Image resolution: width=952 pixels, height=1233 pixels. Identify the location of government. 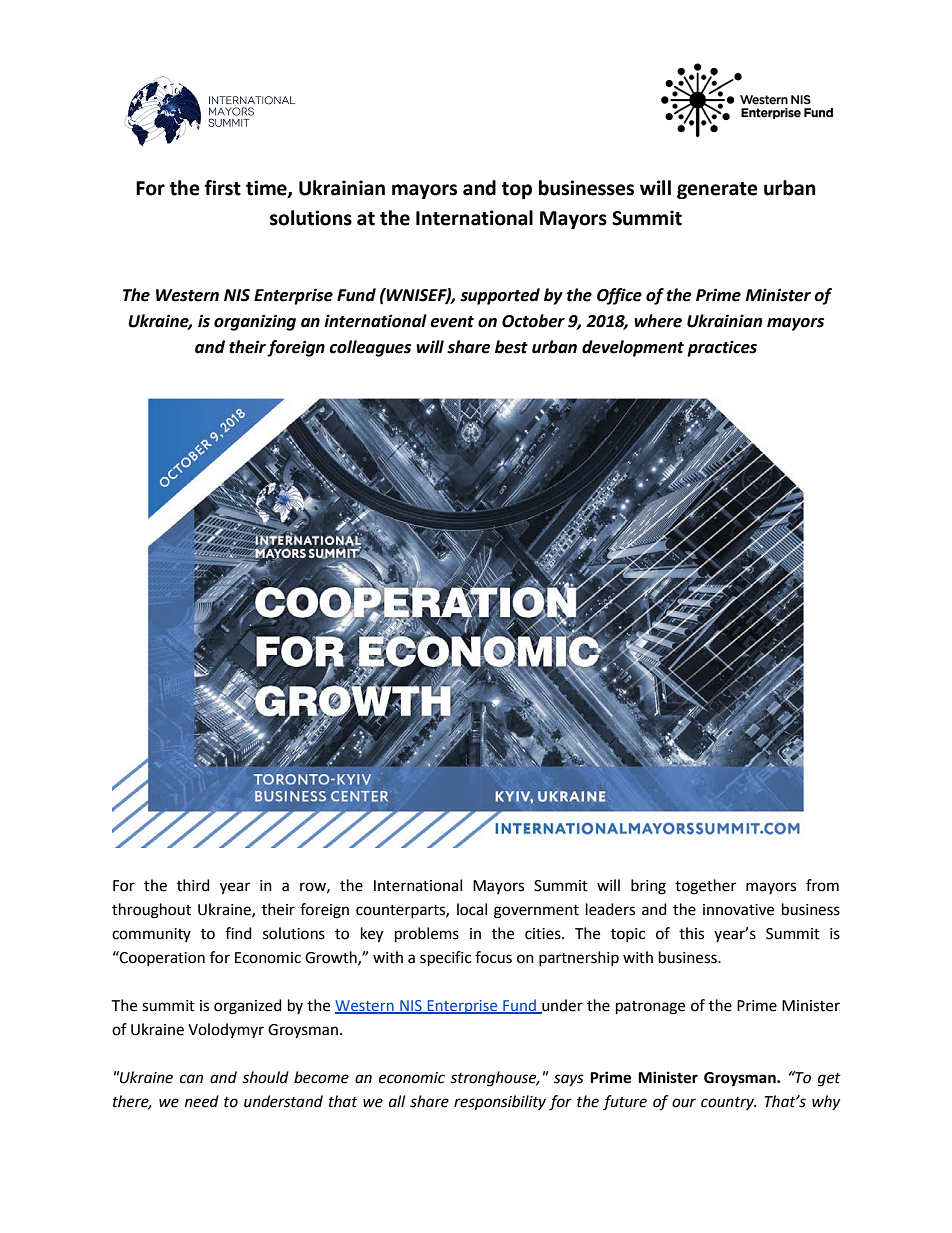
(536, 912).
